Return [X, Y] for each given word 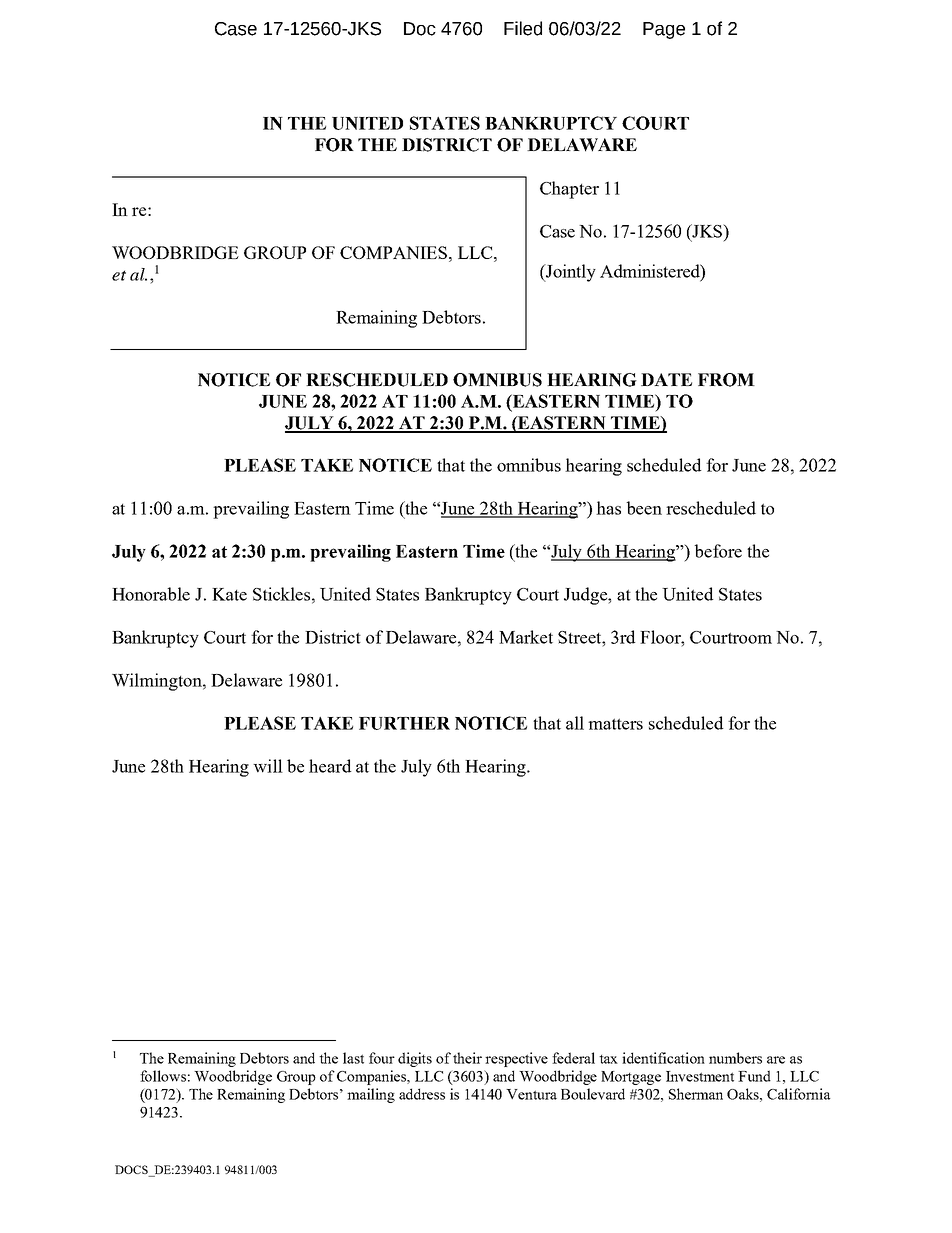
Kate [229, 594]
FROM [726, 380]
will [268, 766]
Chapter [569, 190]
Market [526, 637]
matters [615, 724]
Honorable [151, 594]
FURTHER [404, 723]
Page [664, 30]
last [353, 1058]
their [467, 1058]
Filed [523, 28]
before [718, 551]
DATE [666, 379]
